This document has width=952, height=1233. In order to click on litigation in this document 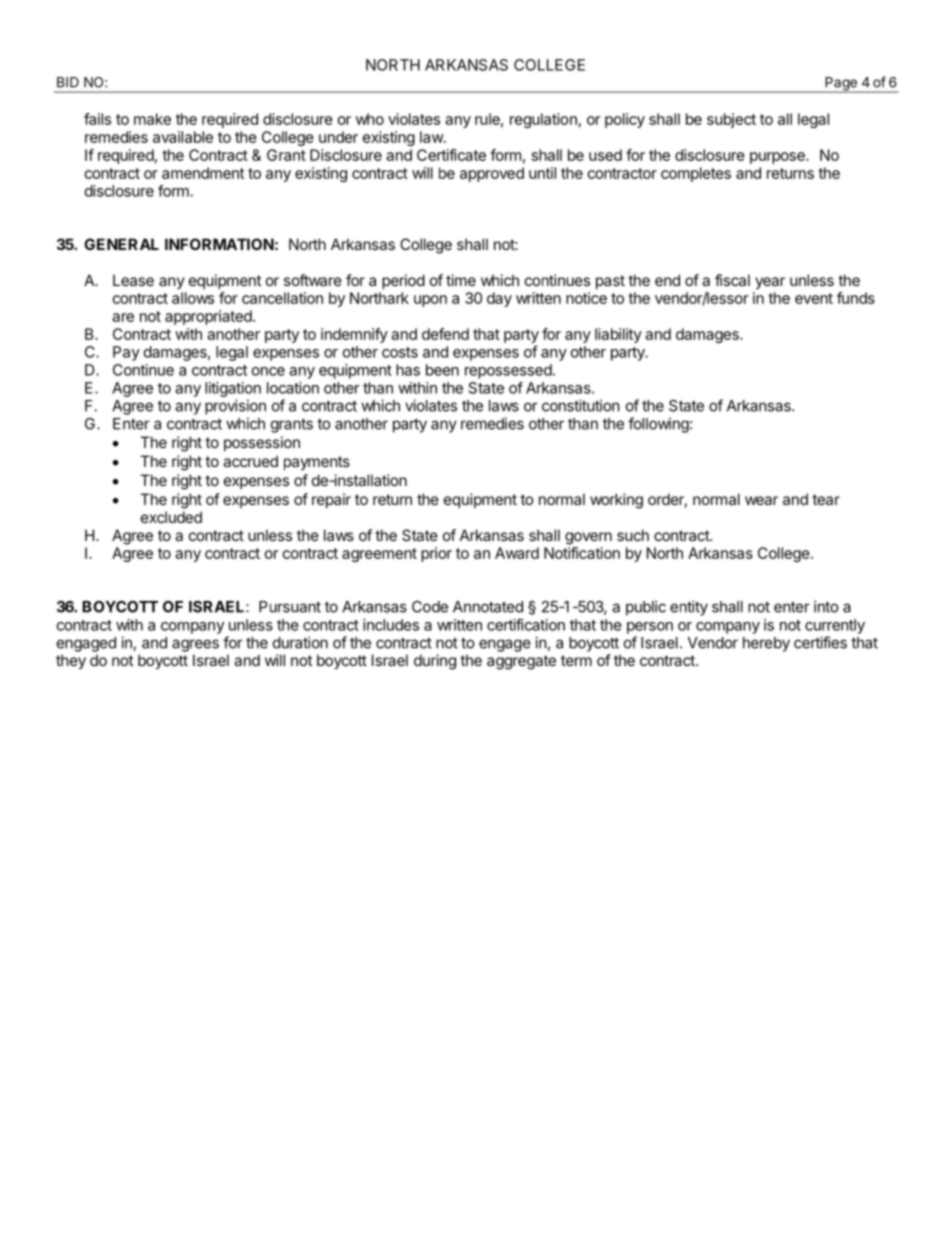, I will do `click(233, 389)`.
